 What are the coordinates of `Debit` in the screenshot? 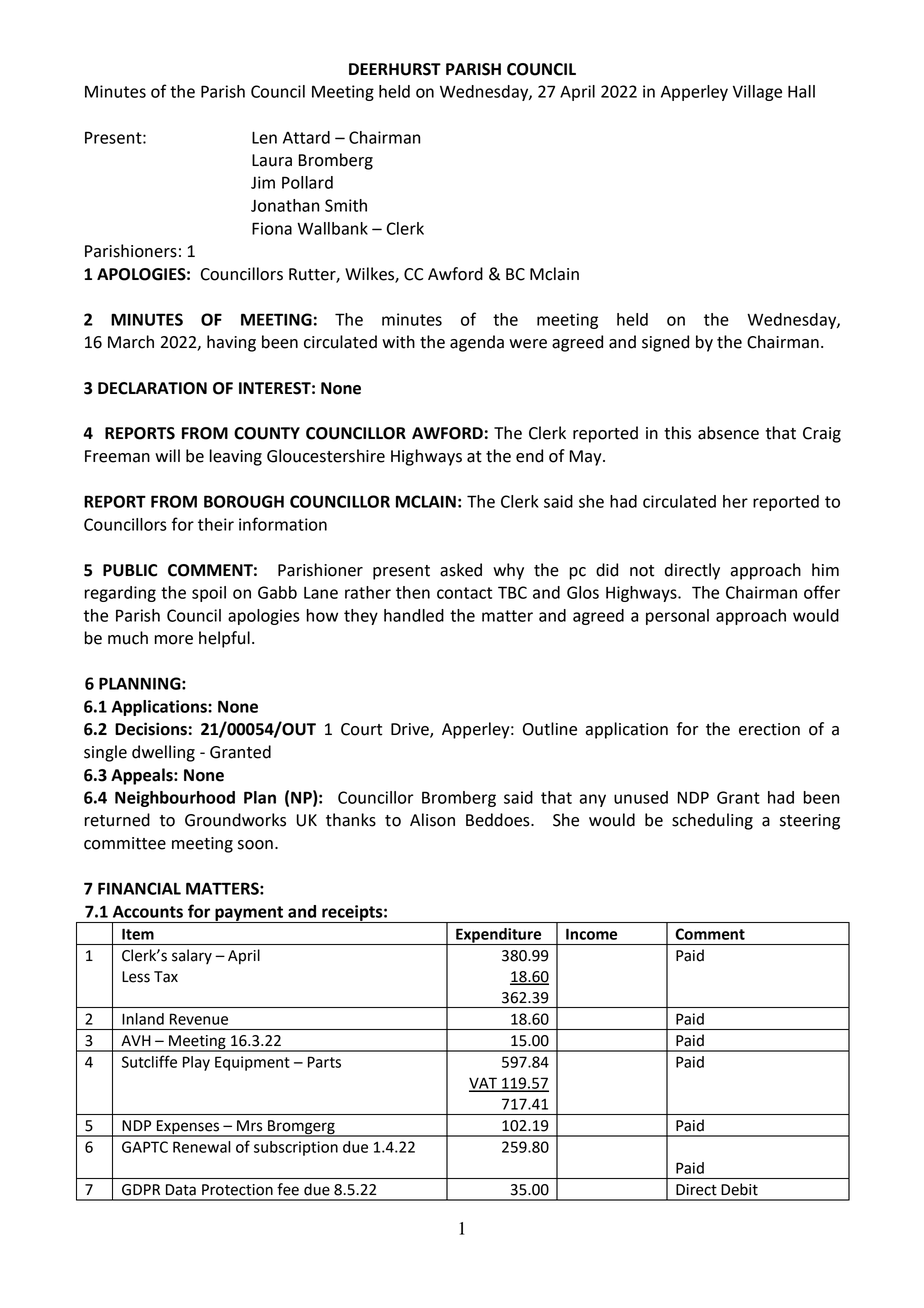 It's located at (739, 1189).
